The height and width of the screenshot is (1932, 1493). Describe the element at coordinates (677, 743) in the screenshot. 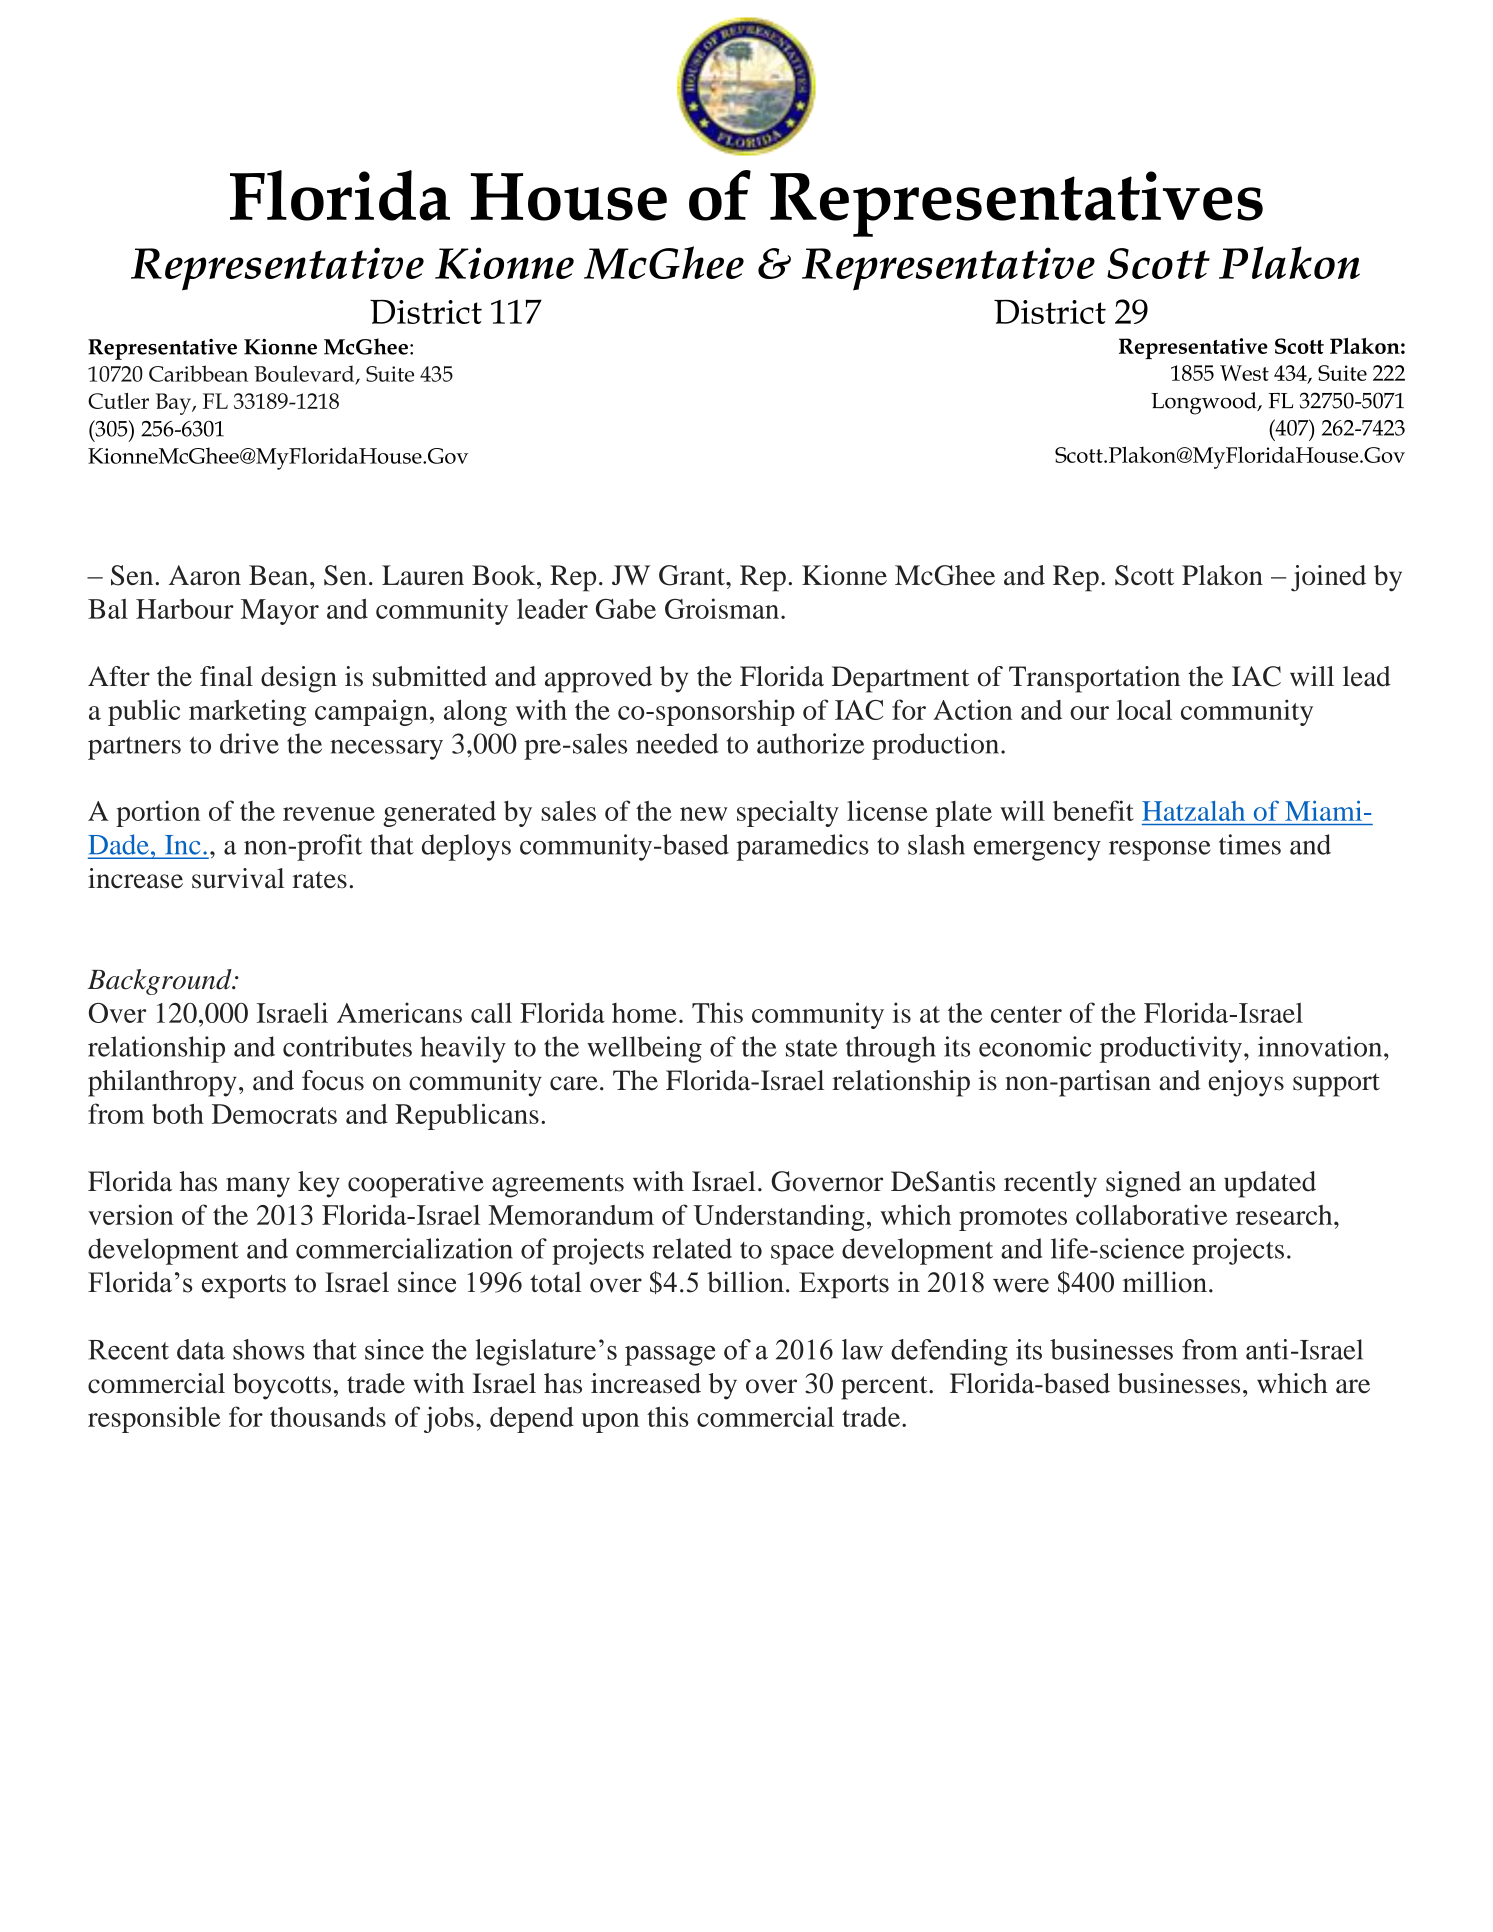

I see `needed` at that location.
